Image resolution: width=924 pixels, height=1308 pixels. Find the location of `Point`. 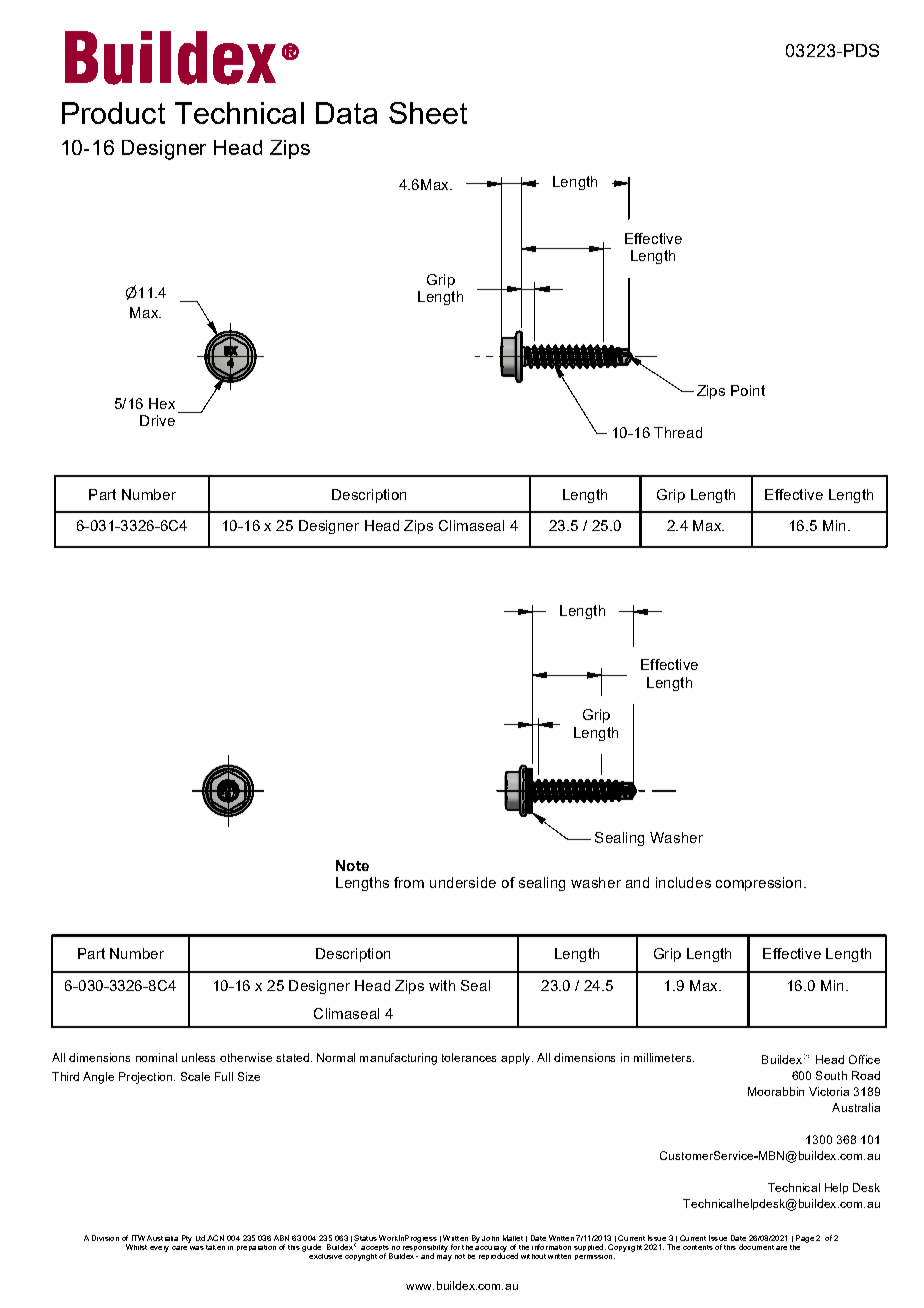

Point is located at coordinates (748, 390).
